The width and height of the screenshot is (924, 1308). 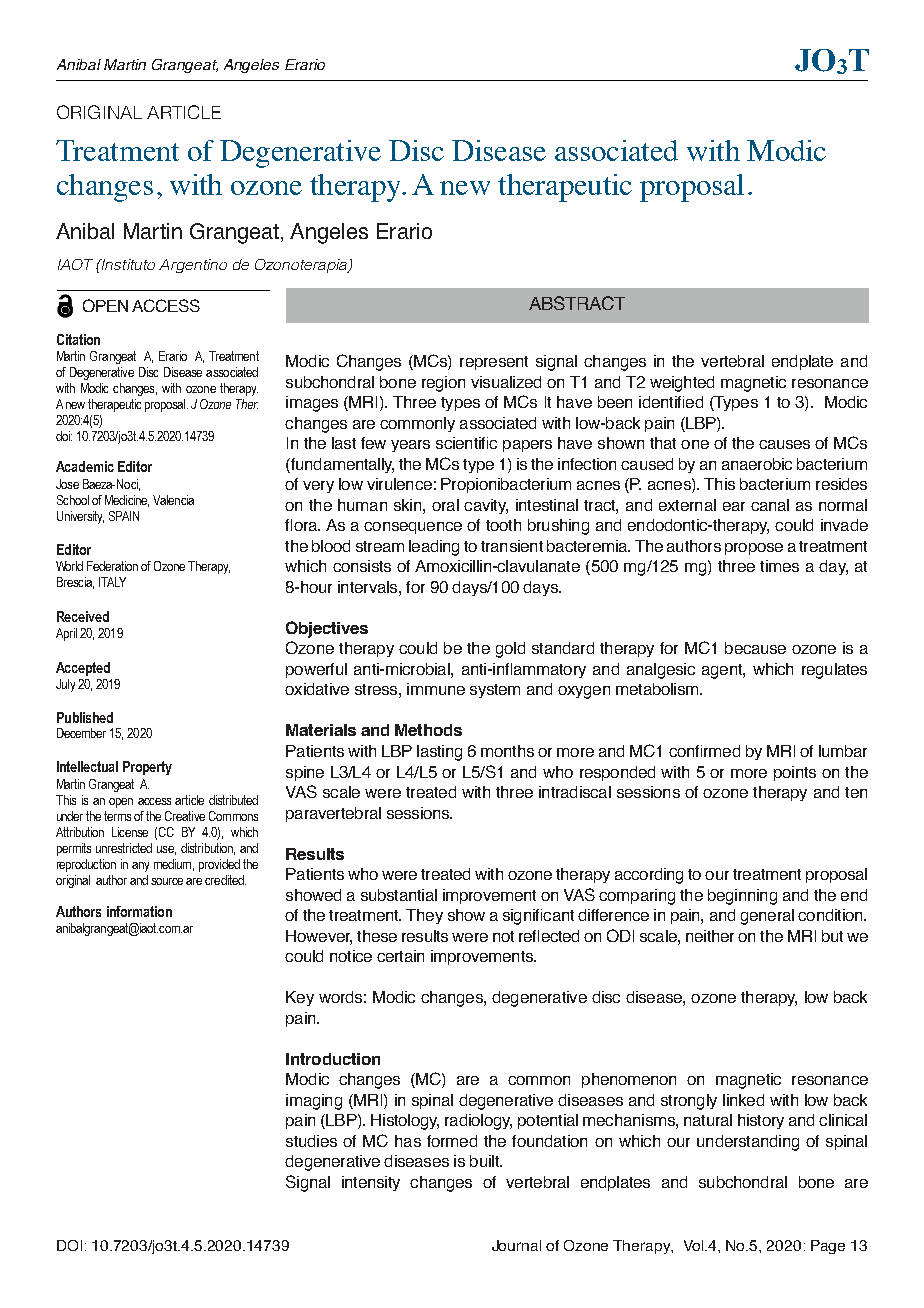 I want to click on weighted, so click(x=682, y=384).
